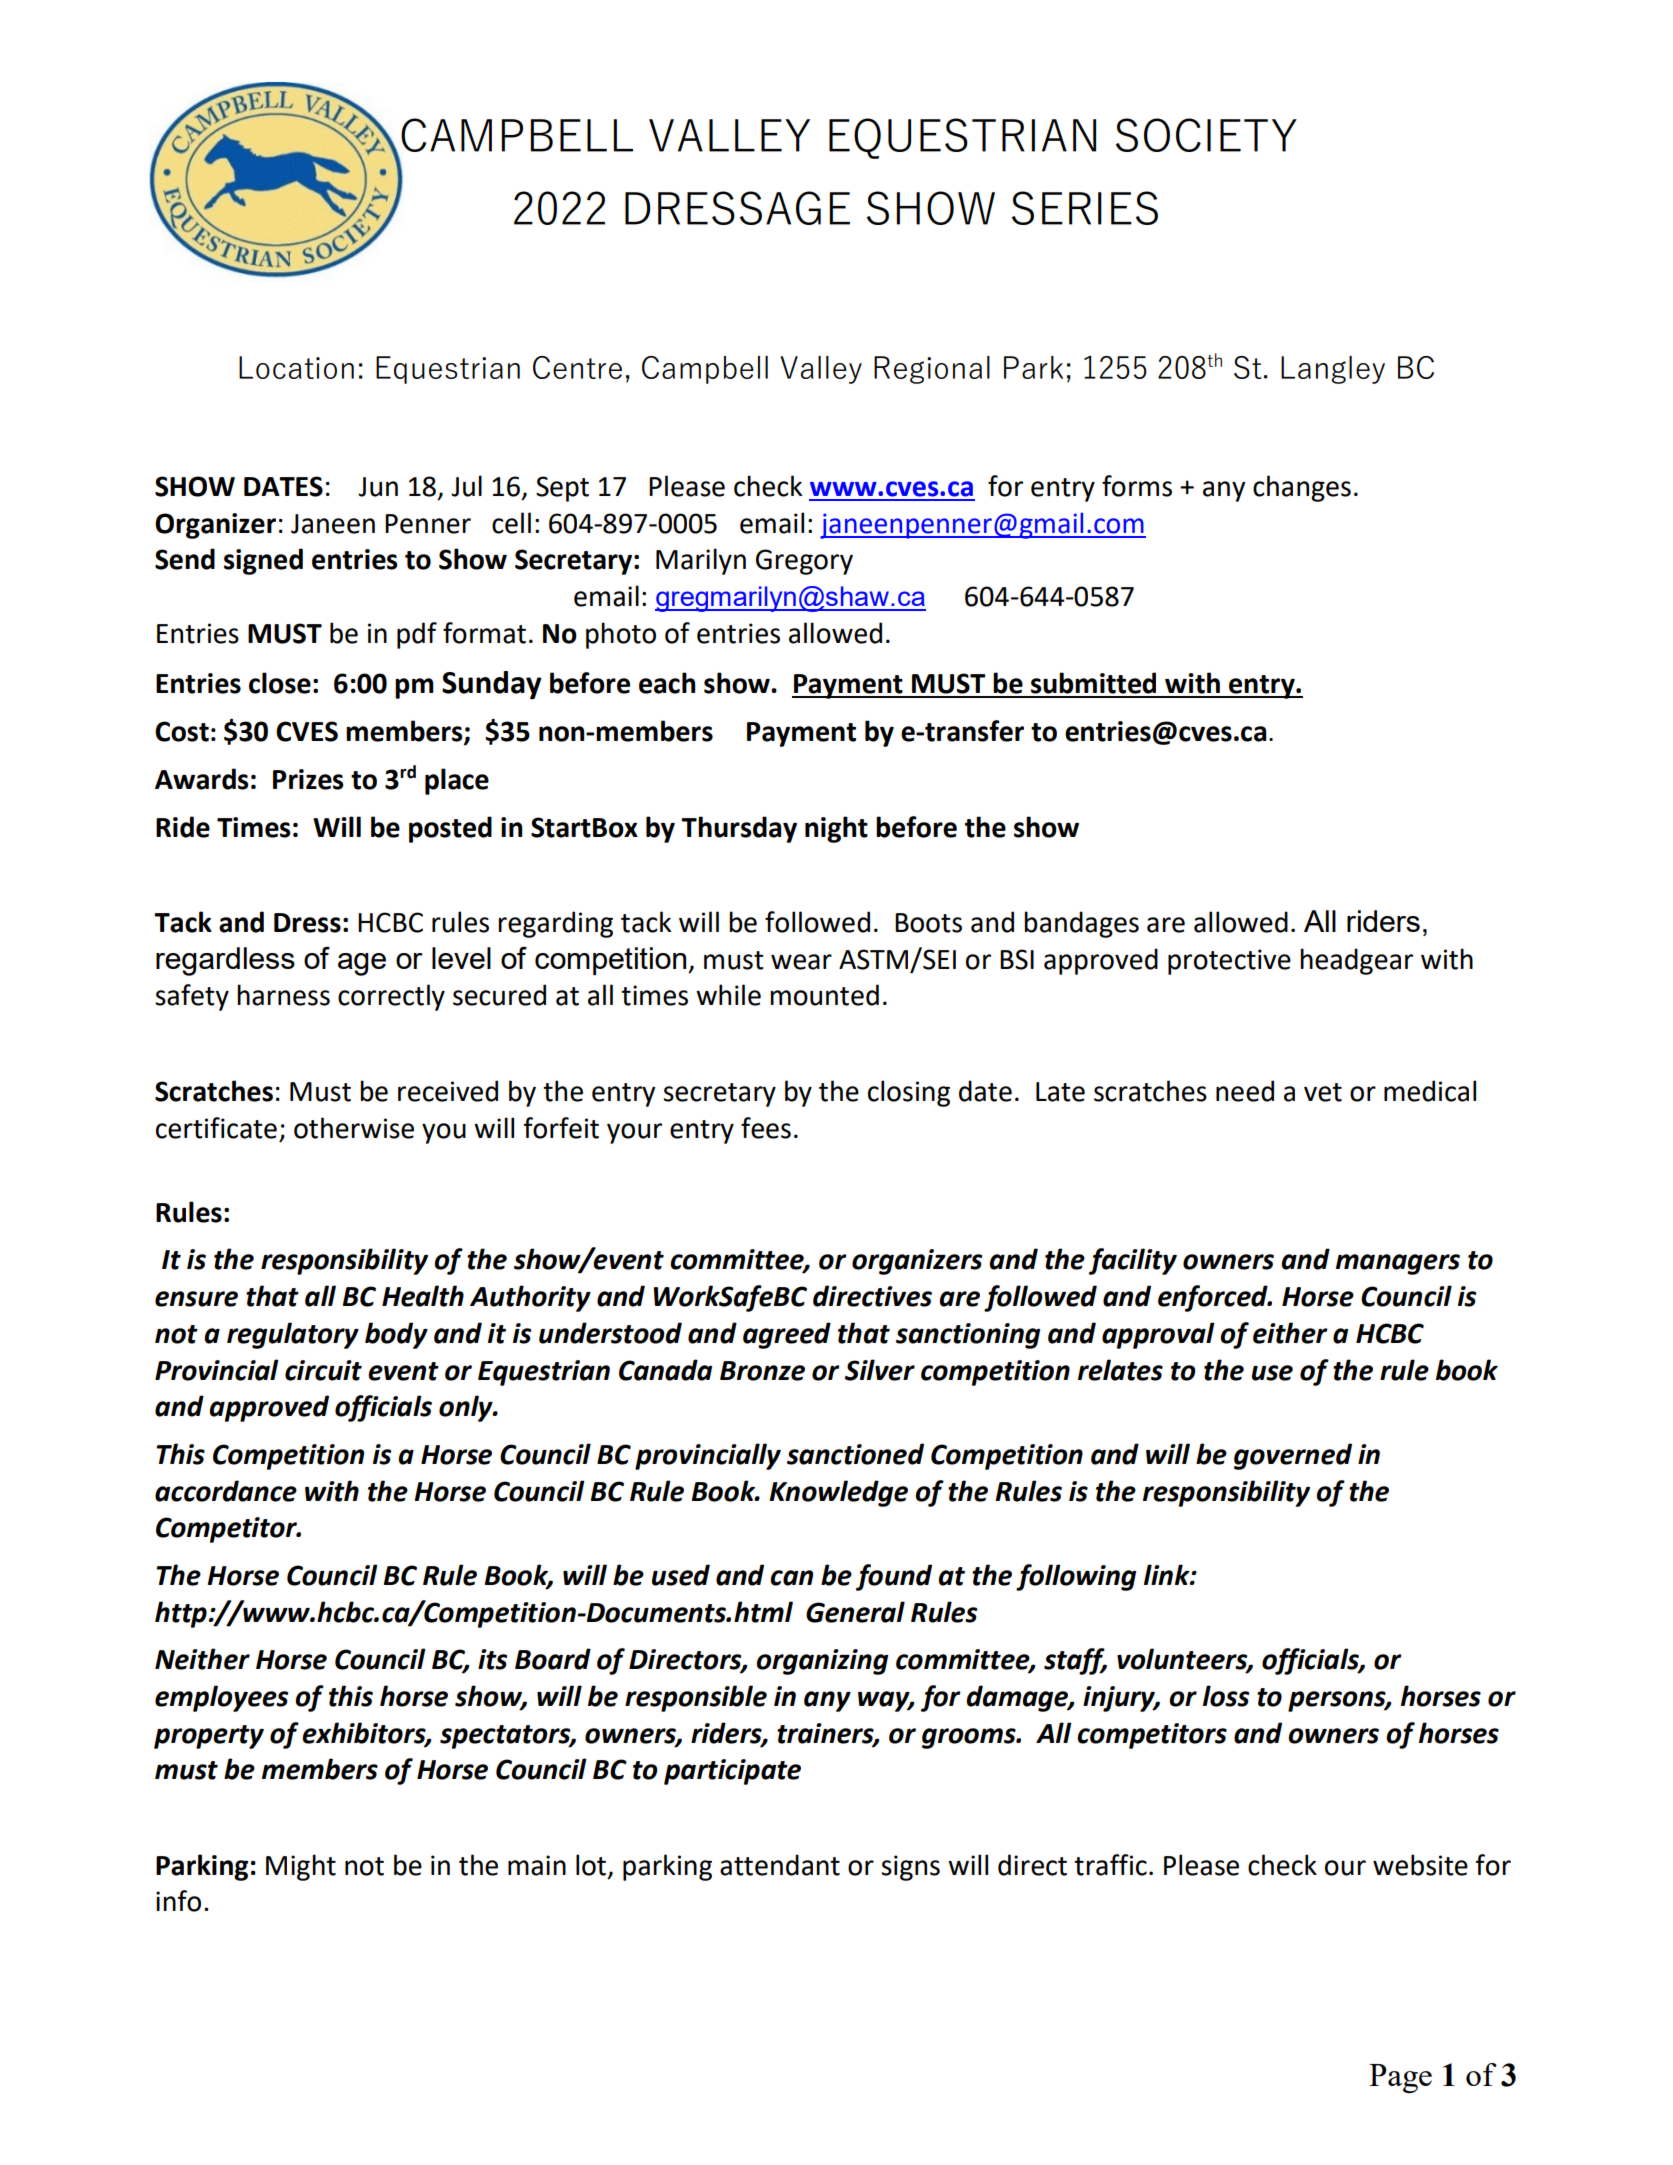  I want to click on night, so click(836, 829).
